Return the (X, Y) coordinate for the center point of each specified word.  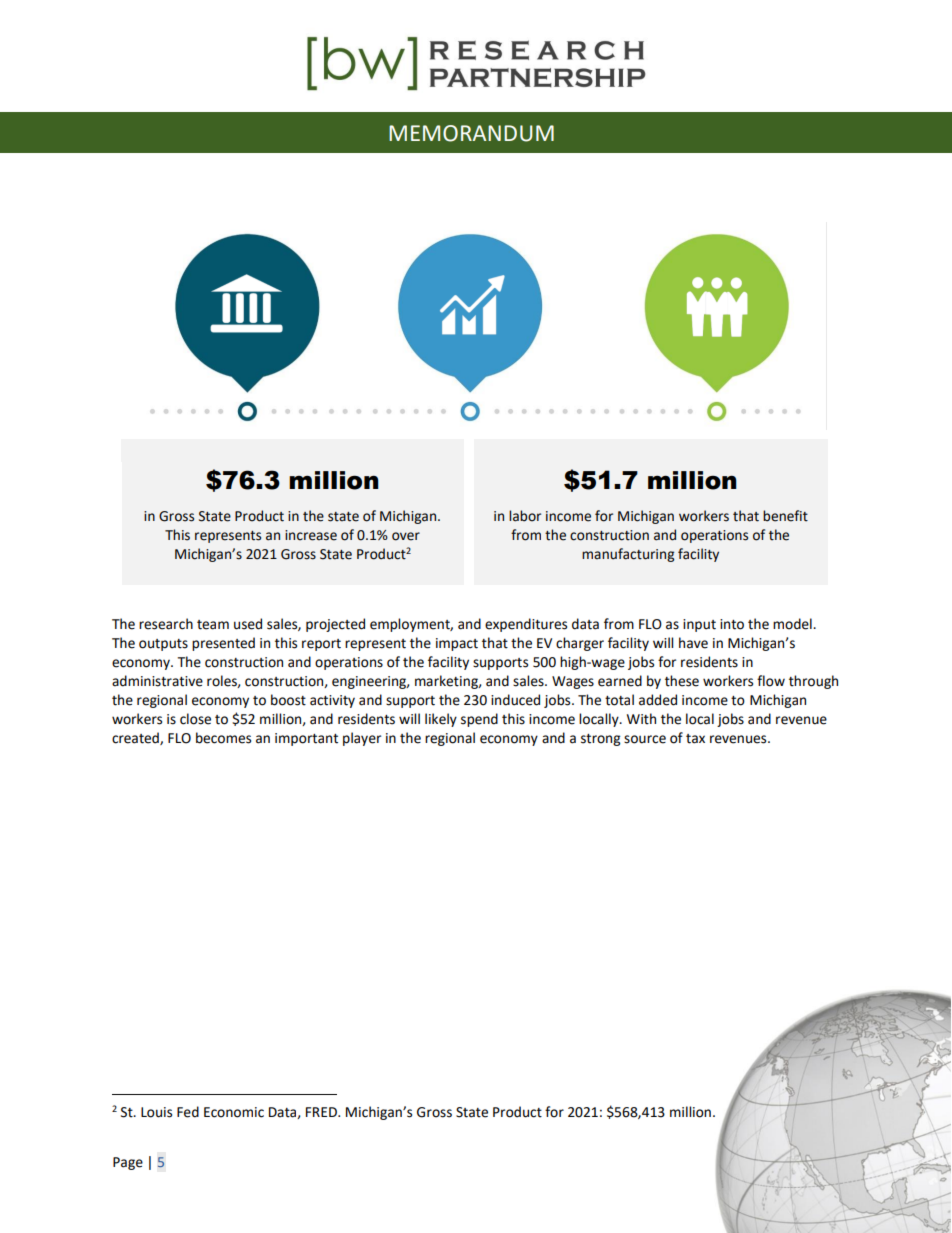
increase (311, 535)
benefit (785, 516)
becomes (223, 738)
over (406, 536)
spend (479, 720)
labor (525, 516)
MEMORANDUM (471, 133)
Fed (188, 1112)
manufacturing (628, 555)
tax (695, 739)
